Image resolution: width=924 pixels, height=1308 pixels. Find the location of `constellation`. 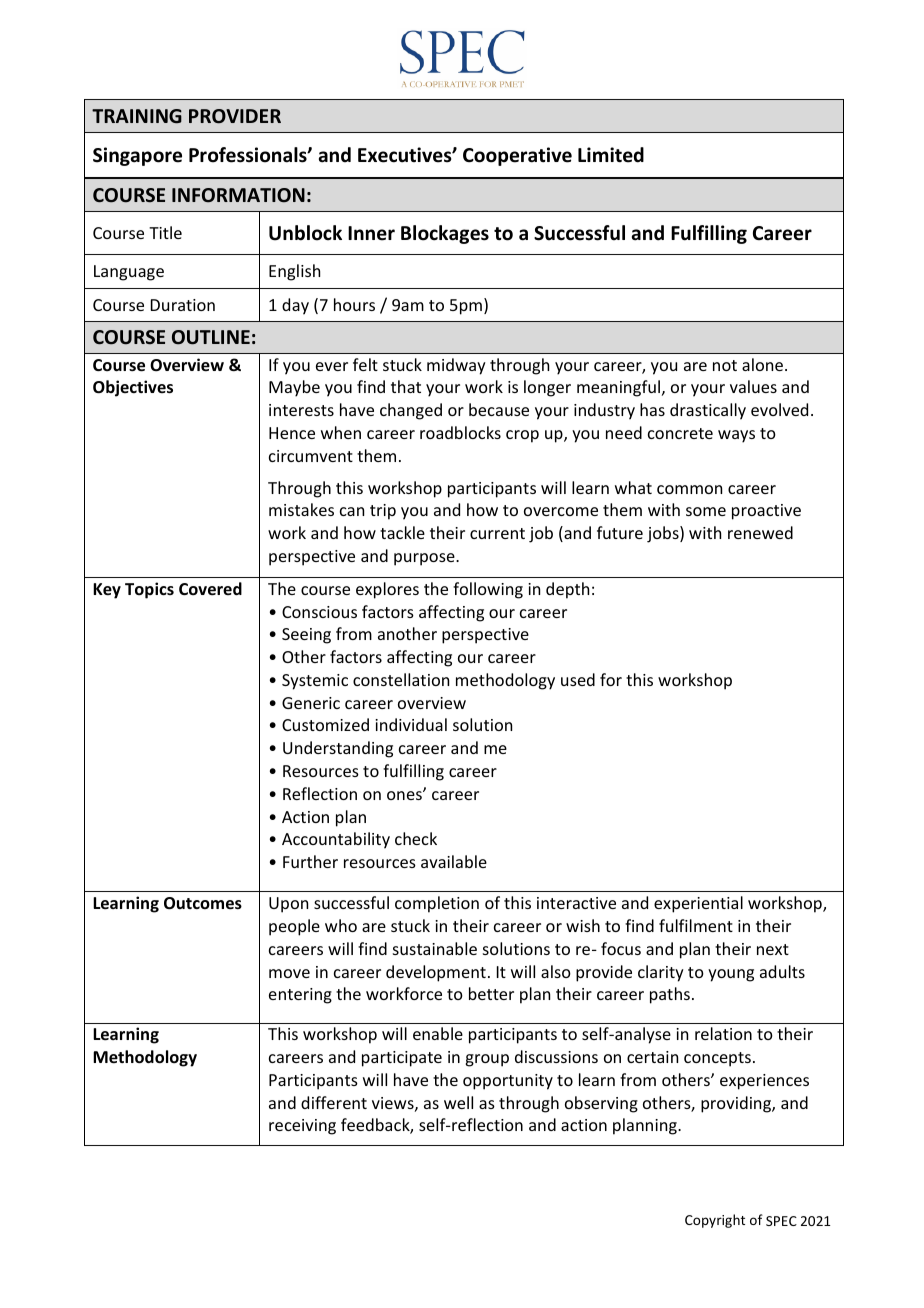

constellation is located at coordinates (401, 679).
